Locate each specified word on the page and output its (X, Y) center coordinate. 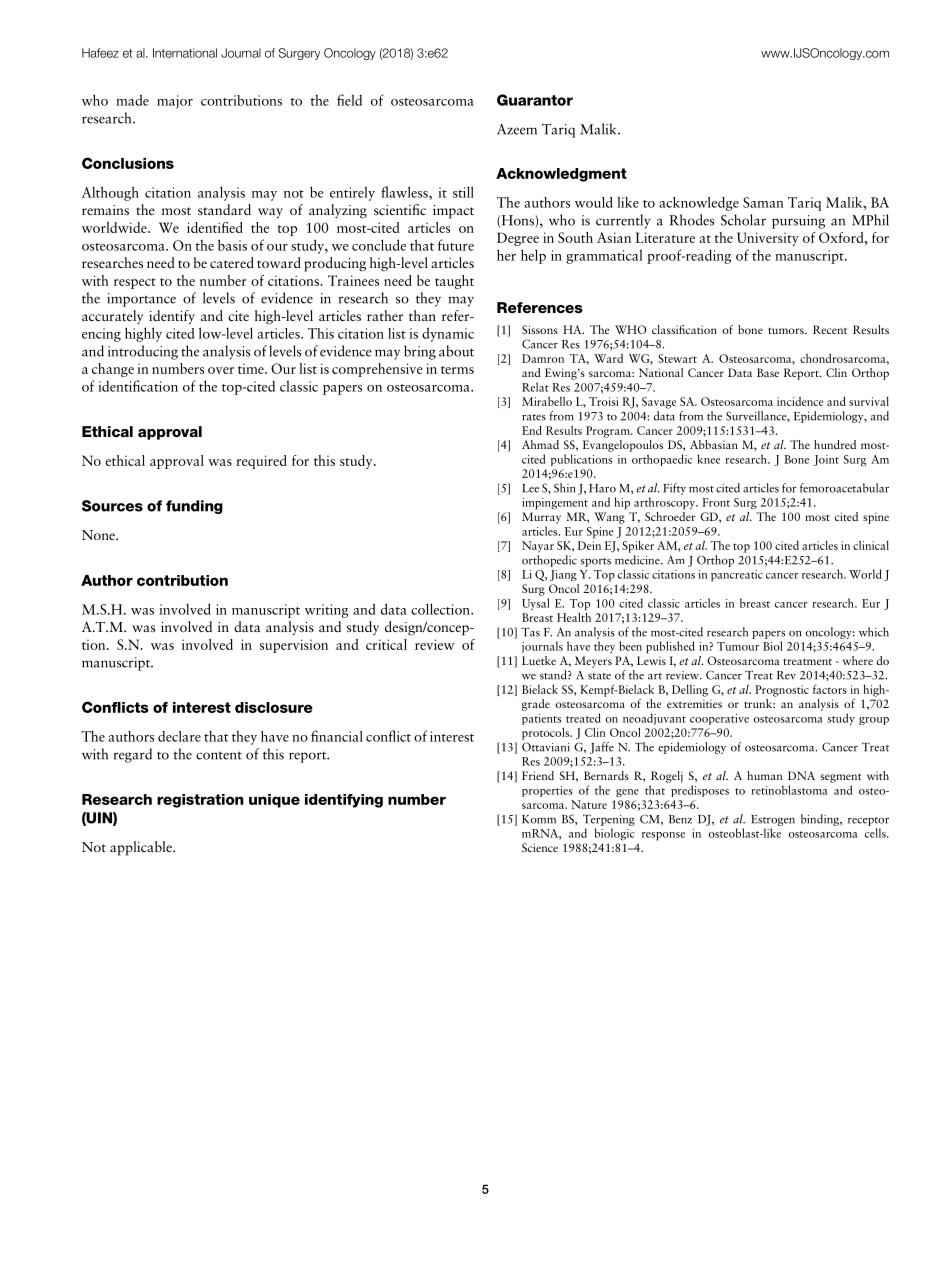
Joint (826, 460)
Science (540, 847)
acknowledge (699, 204)
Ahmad (540, 444)
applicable (142, 848)
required (261, 462)
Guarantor (535, 100)
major (175, 102)
